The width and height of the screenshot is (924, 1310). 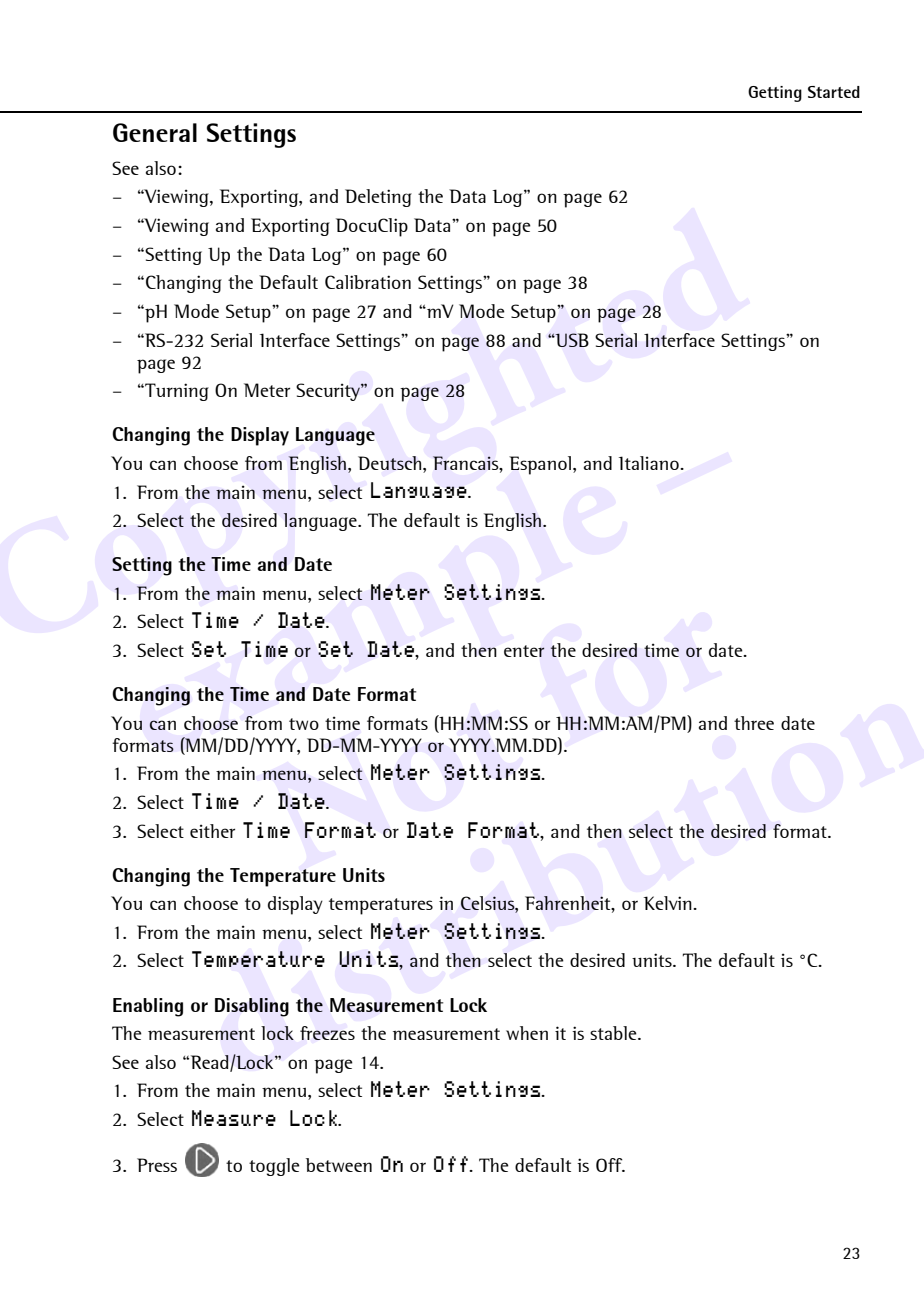 I want to click on General, so click(x=155, y=132).
